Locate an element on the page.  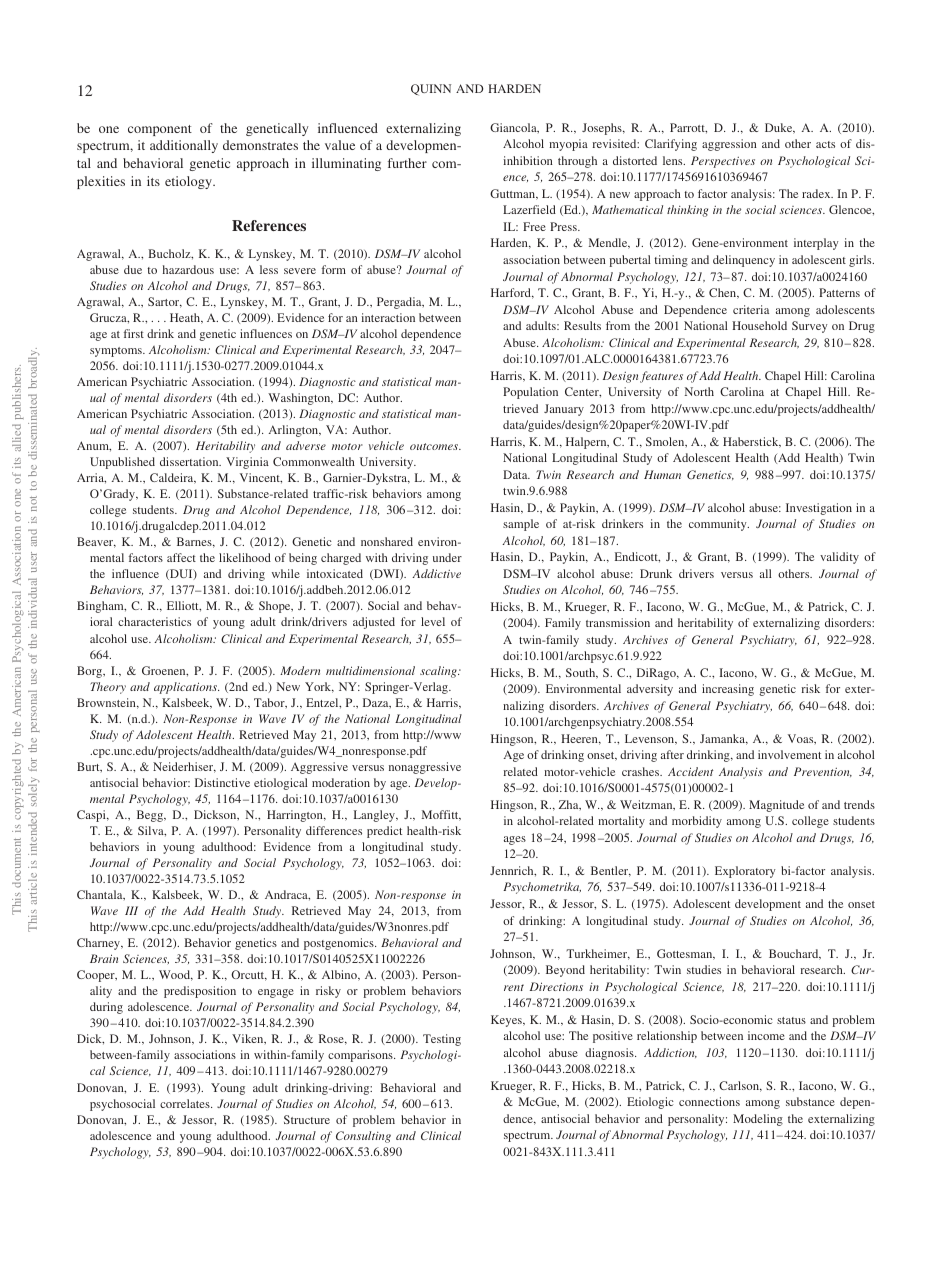
affect is located at coordinates (181, 557).
